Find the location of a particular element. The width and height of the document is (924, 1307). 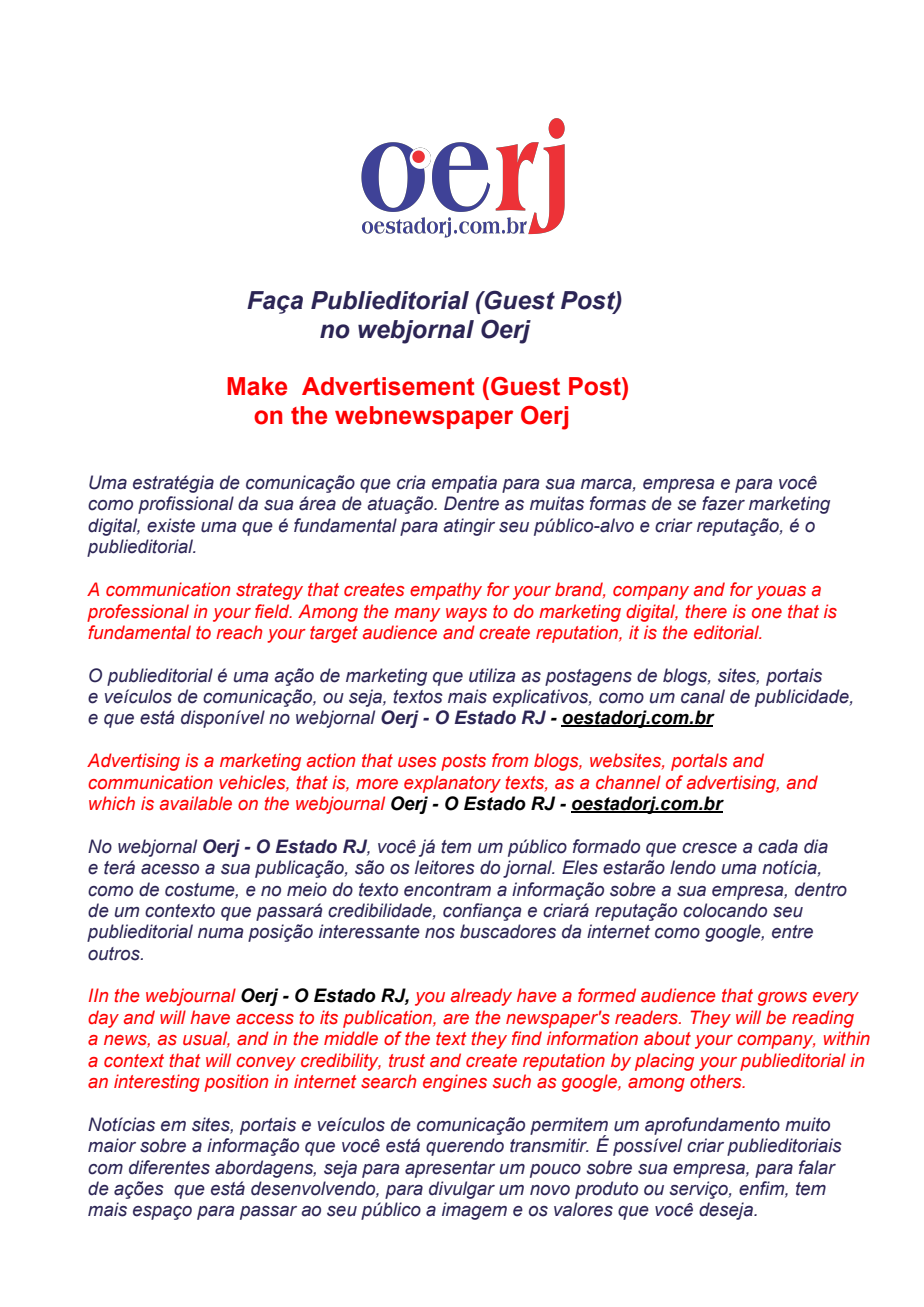

ways is located at coordinates (466, 615).
